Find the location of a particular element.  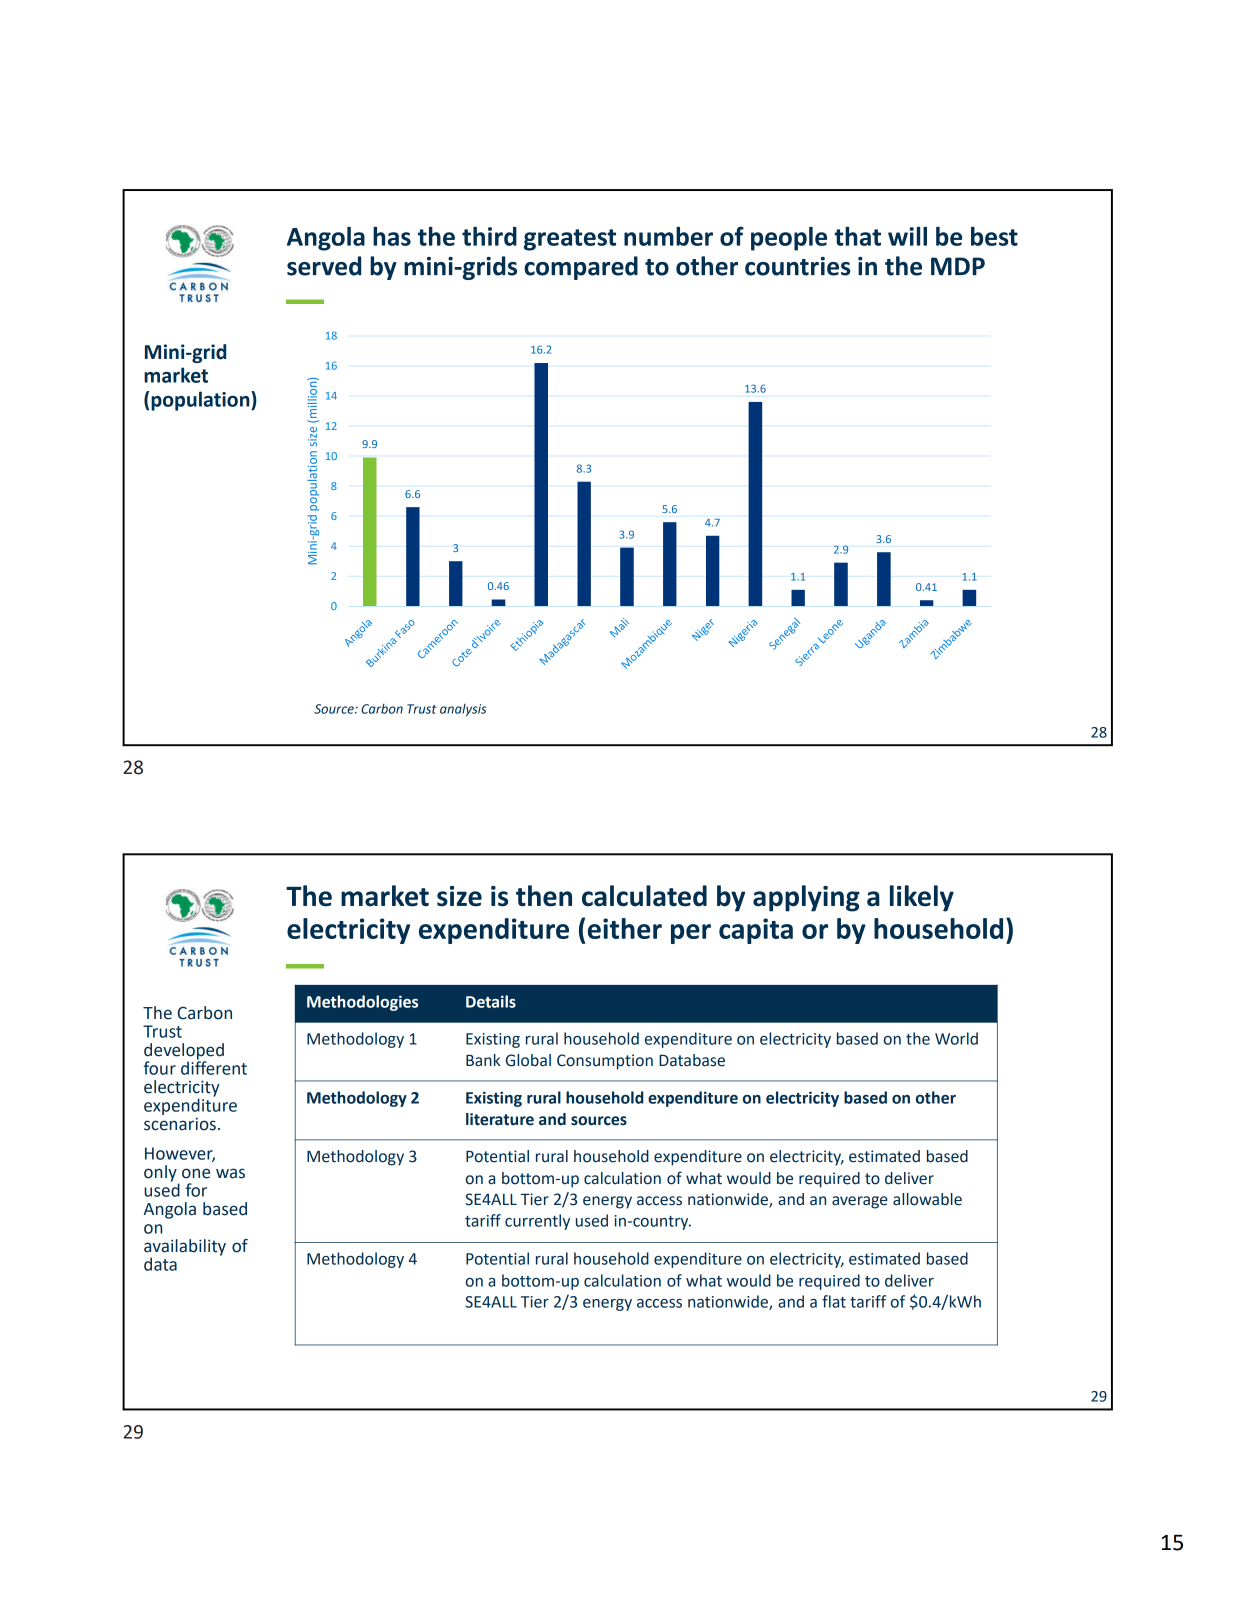

served is located at coordinates (324, 266).
